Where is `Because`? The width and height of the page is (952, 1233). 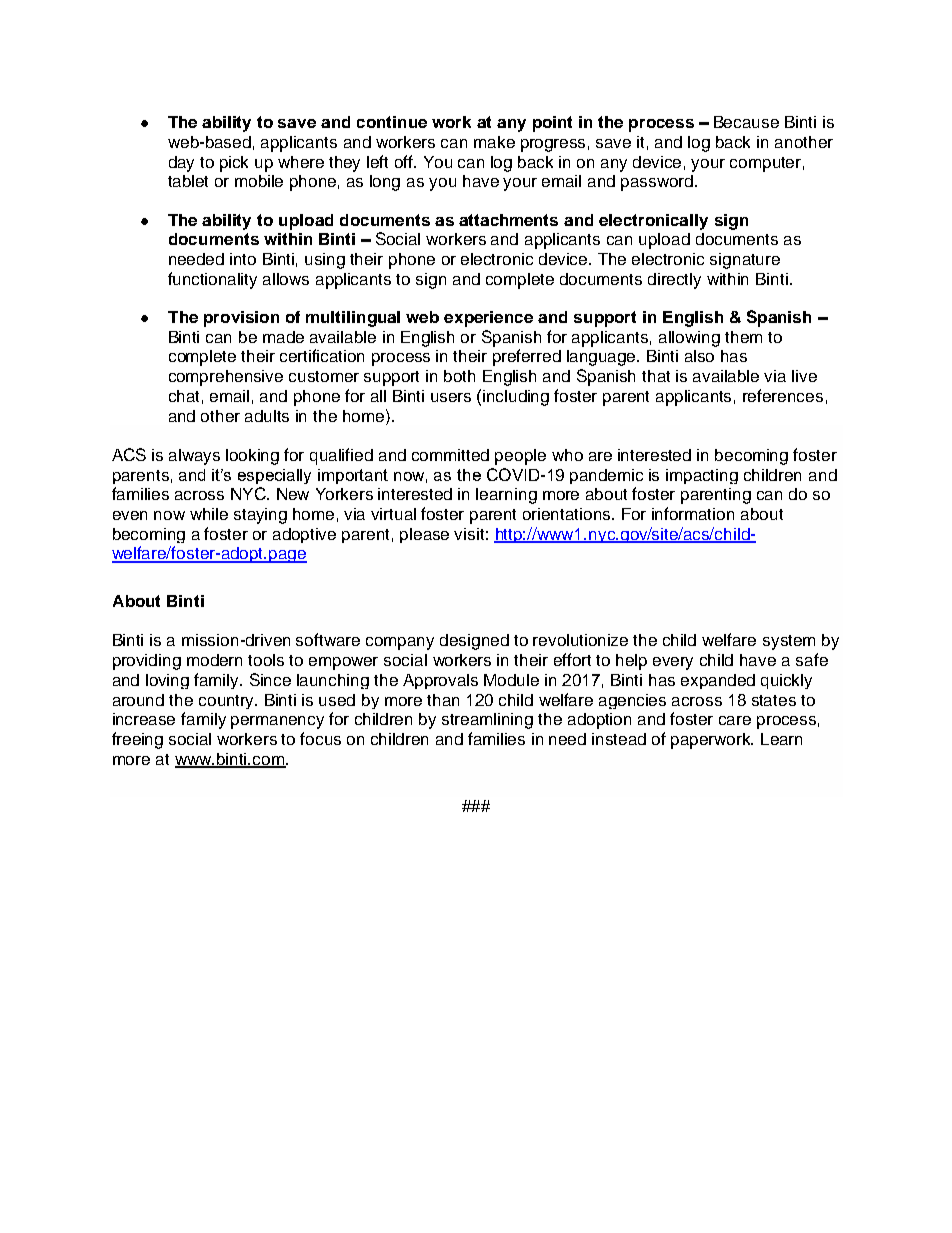
Because is located at coordinates (746, 122).
